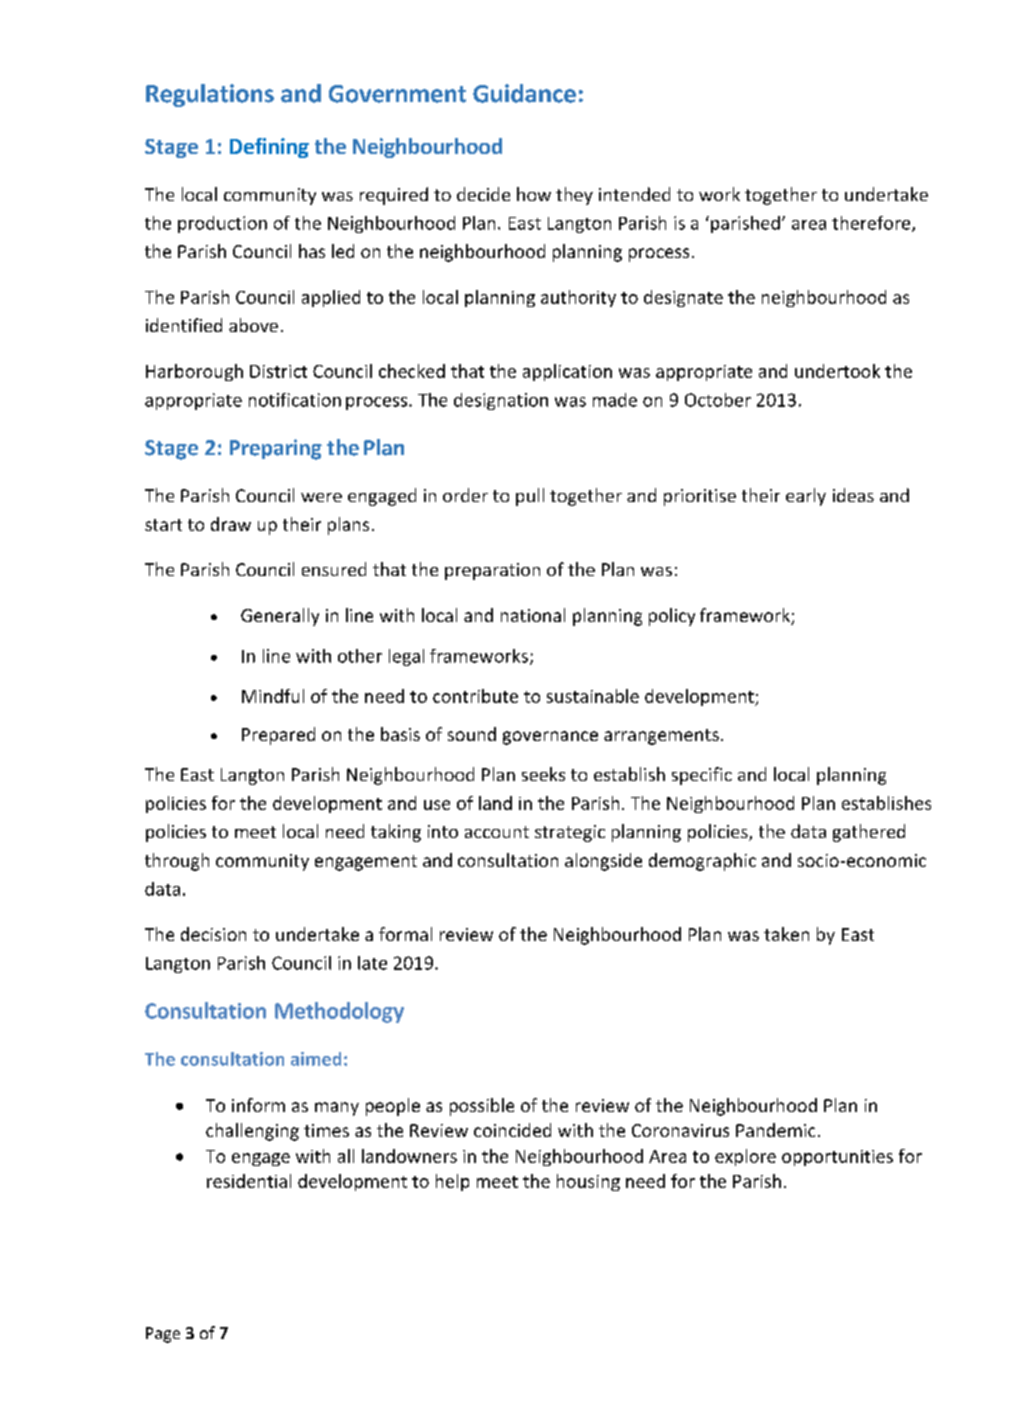 This page has height=1428, width=1010. Describe the element at coordinates (163, 1335) in the page. I see `Page` at that location.
